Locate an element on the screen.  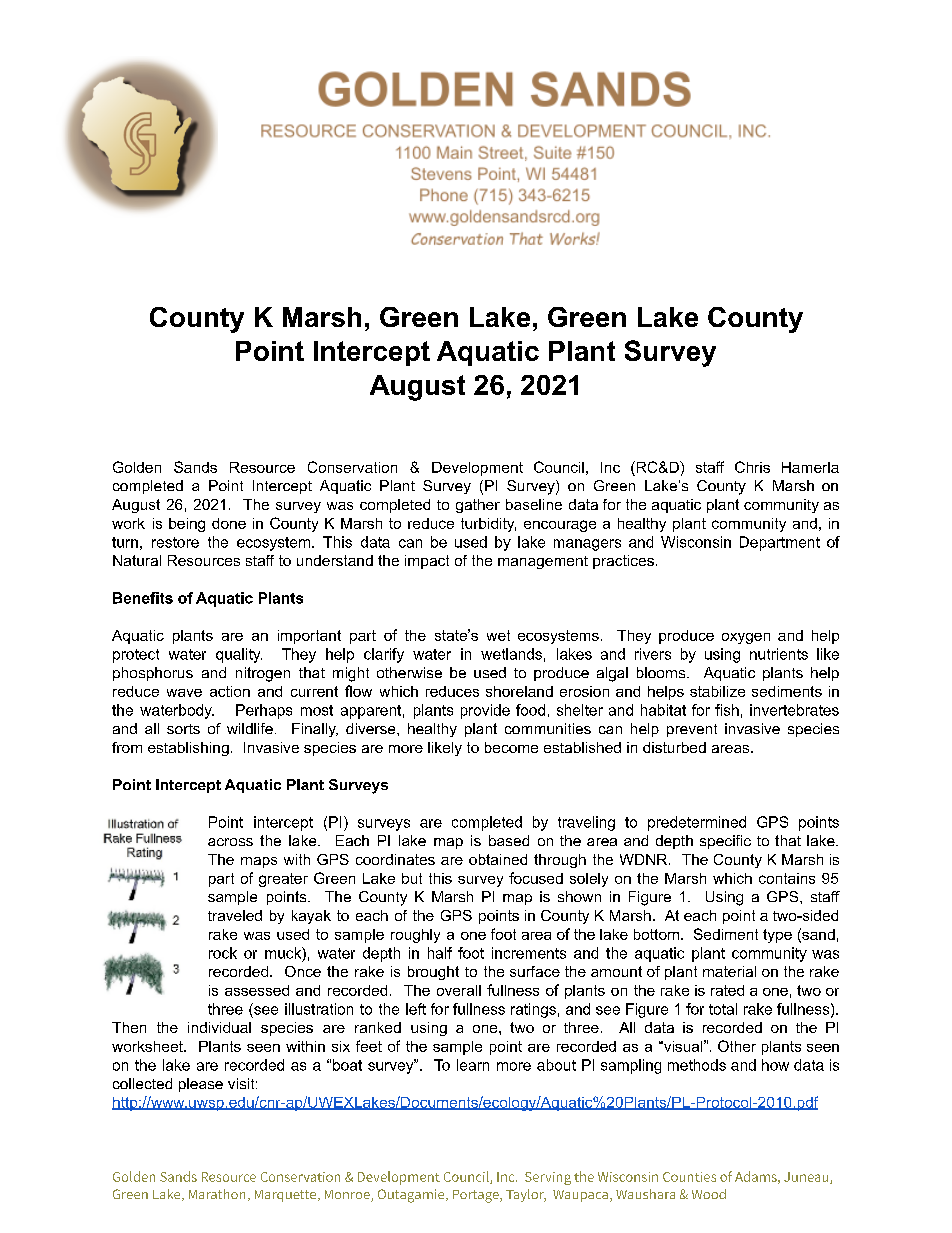
across is located at coordinates (230, 842).
